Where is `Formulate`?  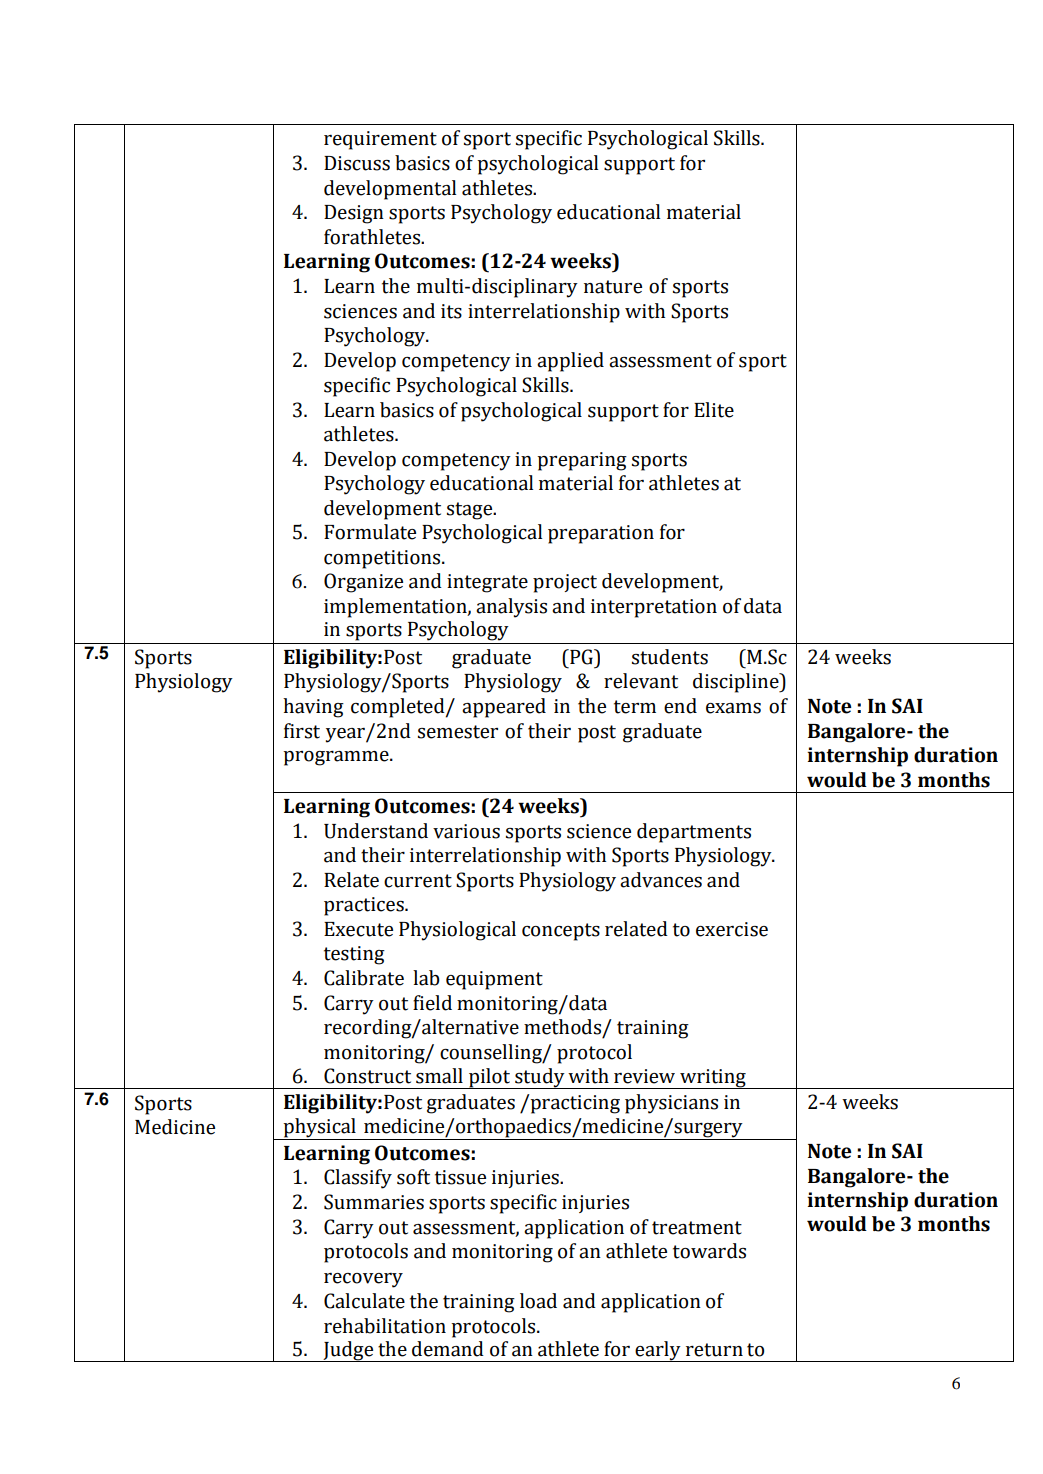 Formulate is located at coordinates (370, 532).
